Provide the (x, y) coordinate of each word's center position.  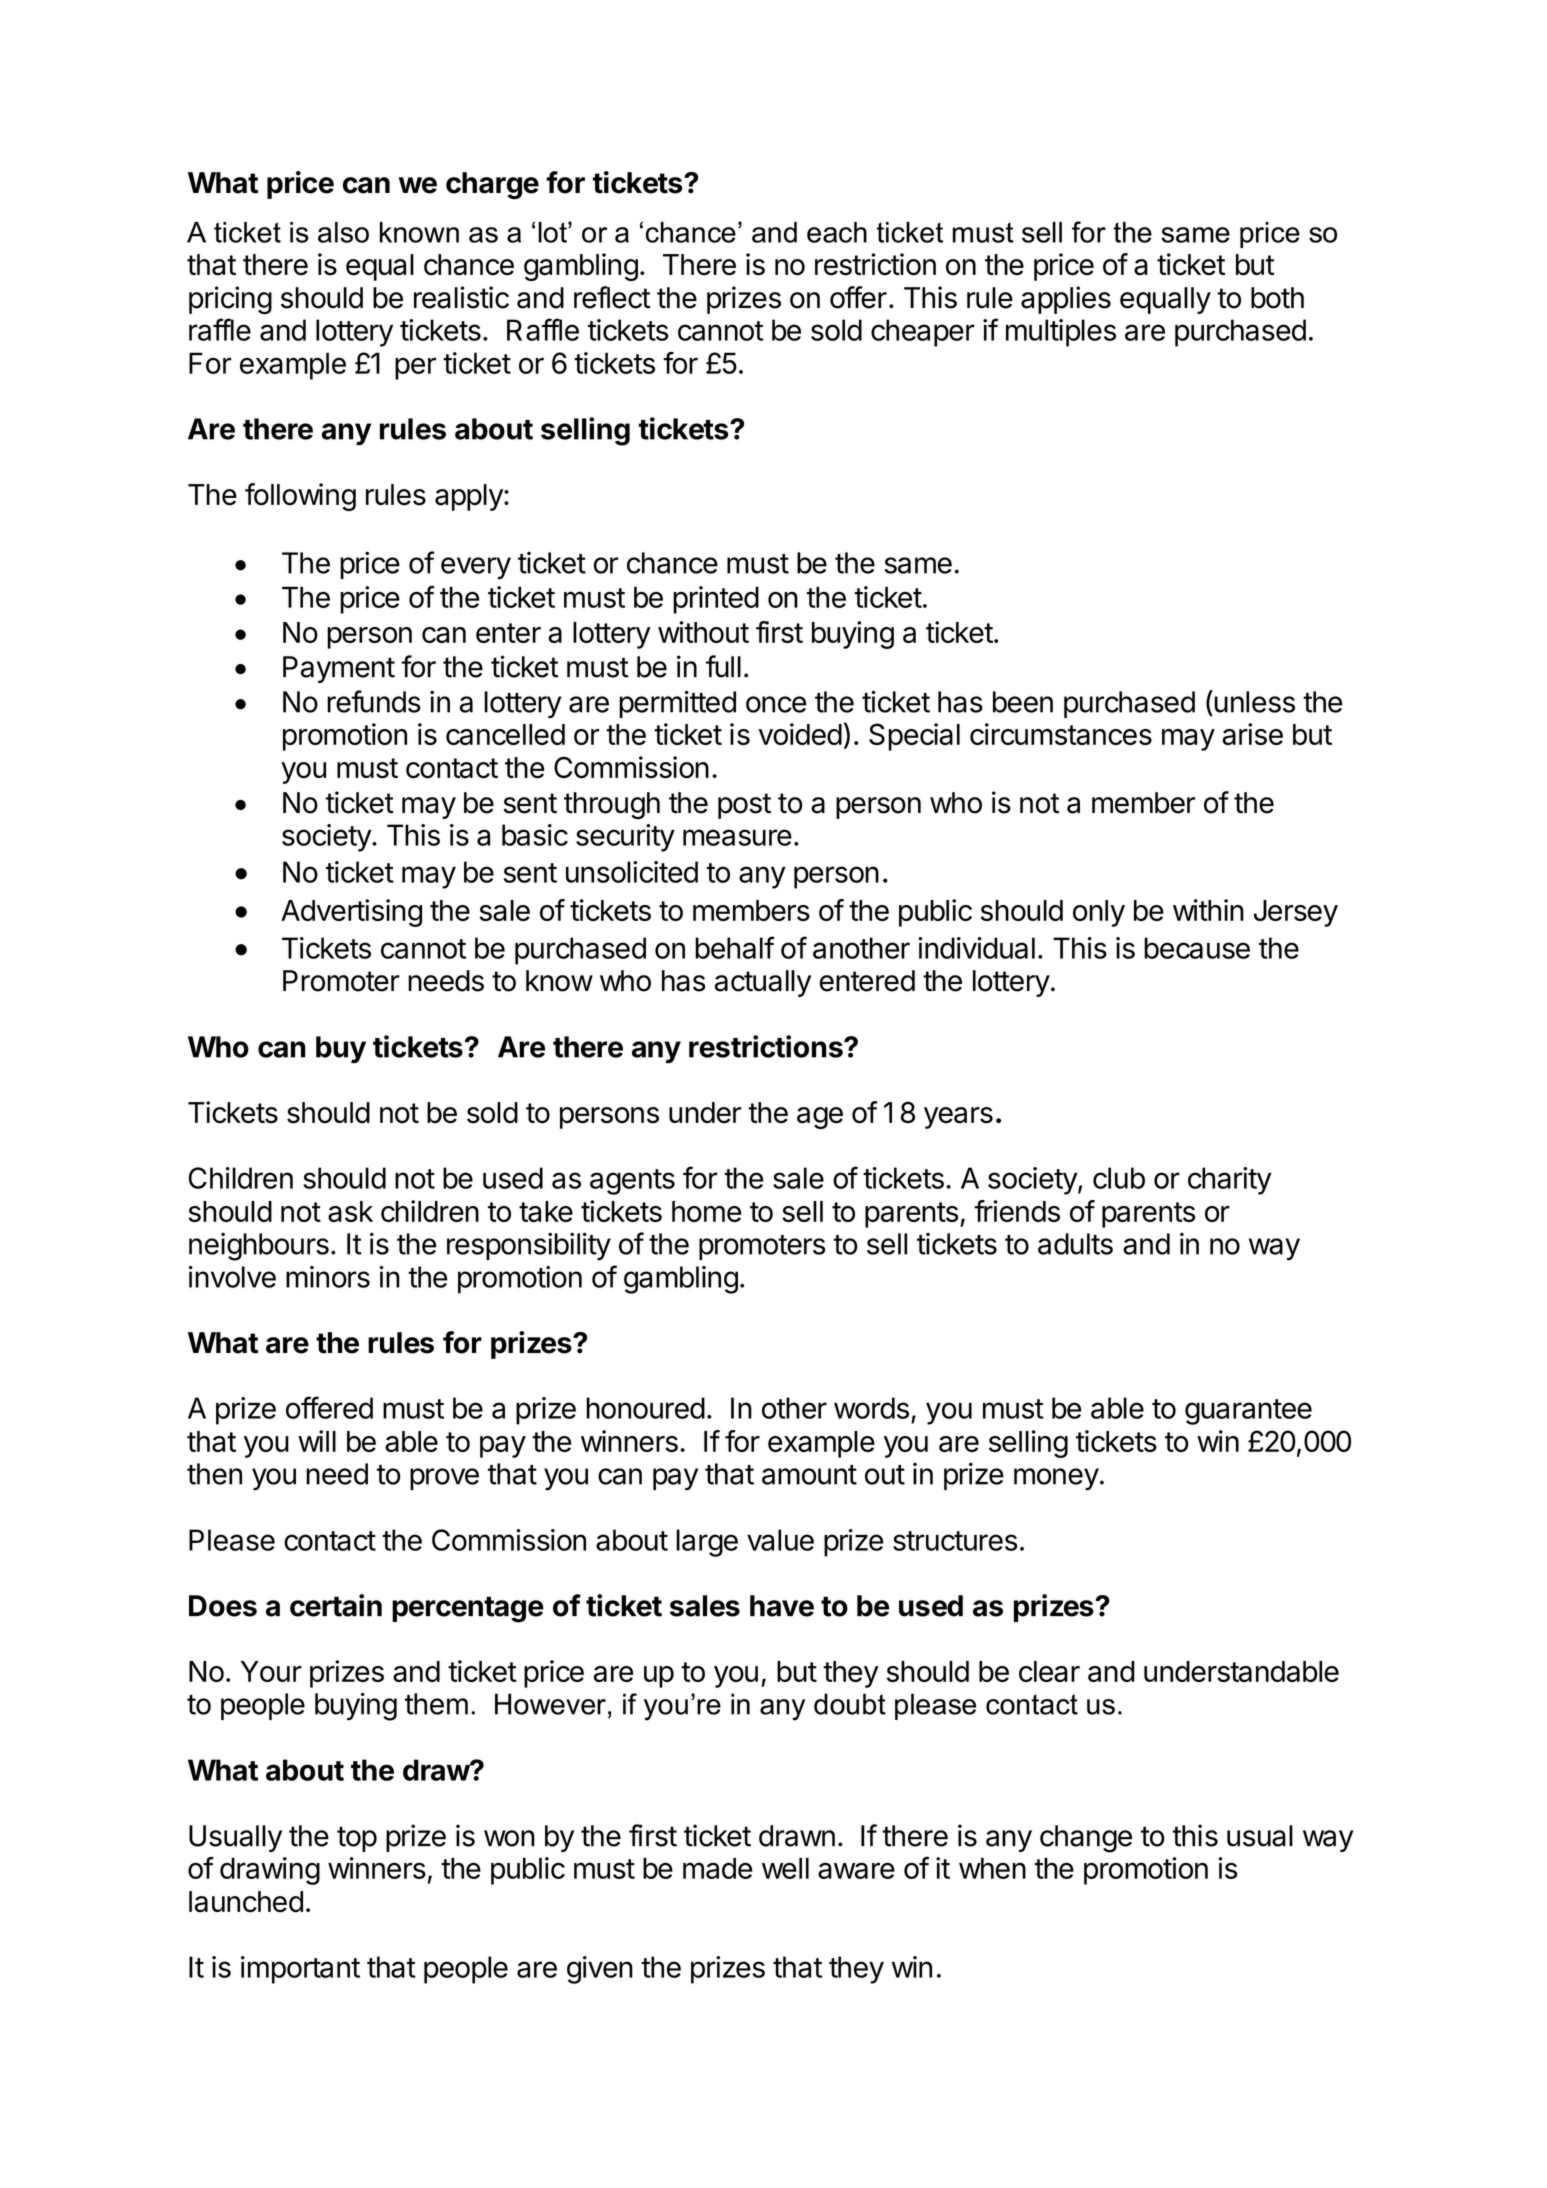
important (300, 1970)
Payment (339, 669)
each (837, 232)
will (317, 1441)
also (343, 232)
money (1056, 1479)
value (780, 1540)
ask (350, 1211)
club (1119, 1178)
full (723, 666)
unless (1253, 701)
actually (763, 983)
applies (1066, 300)
